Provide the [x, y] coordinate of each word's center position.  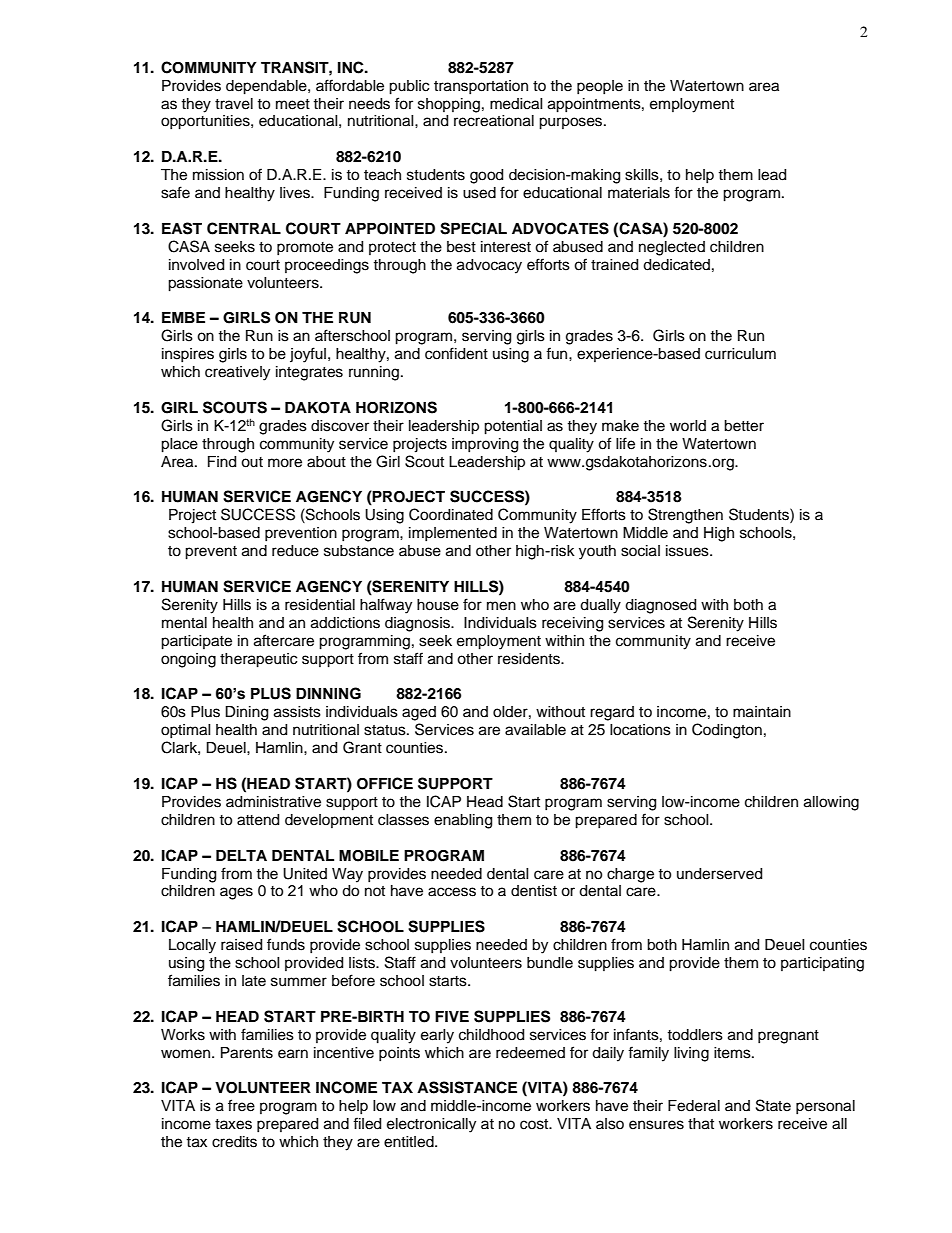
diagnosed [660, 606]
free [241, 1105]
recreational [494, 121]
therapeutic [258, 660]
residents [530, 659]
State [773, 1105]
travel [234, 104]
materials [639, 193]
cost [535, 1124]
